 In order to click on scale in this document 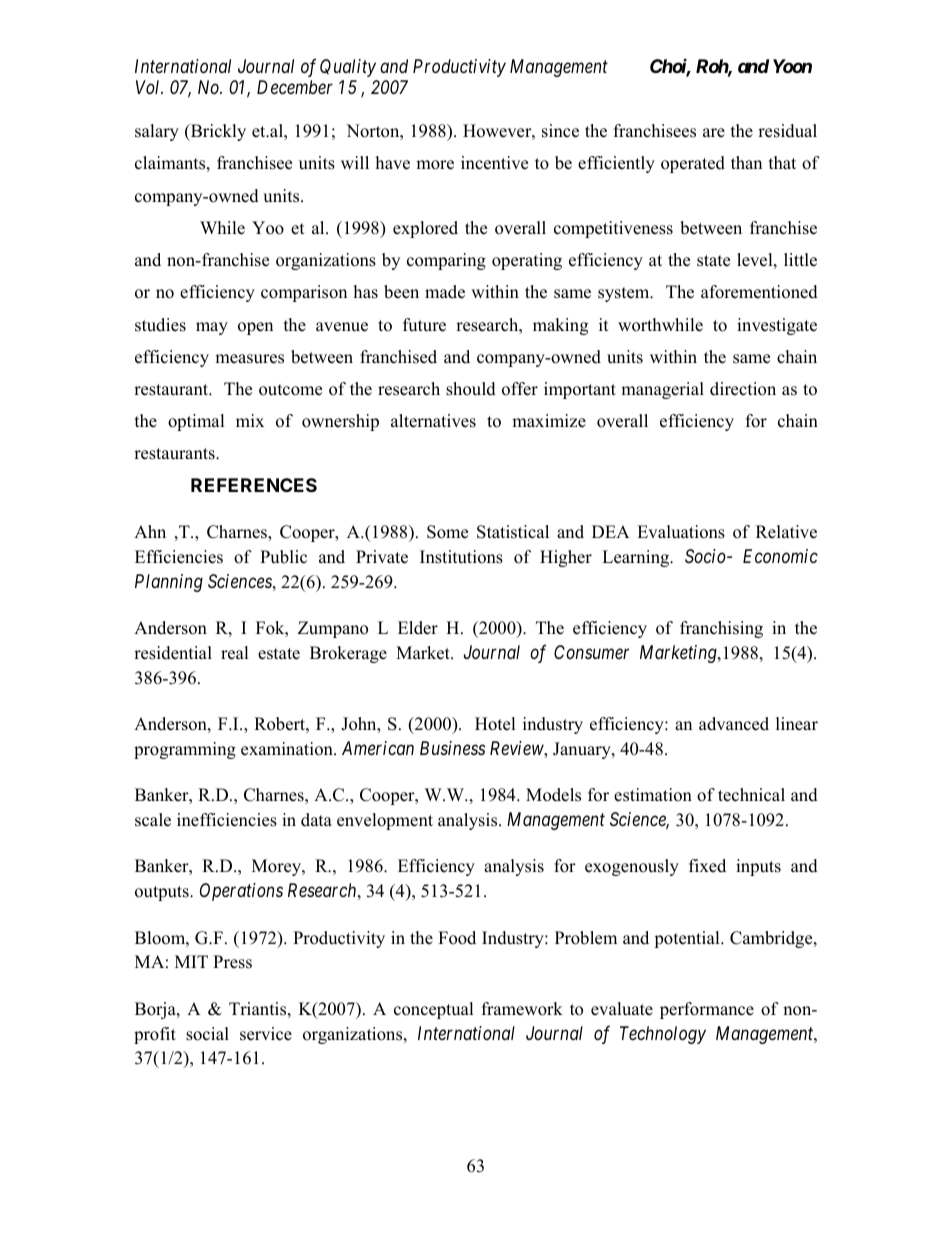, I will do `click(153, 820)`.
